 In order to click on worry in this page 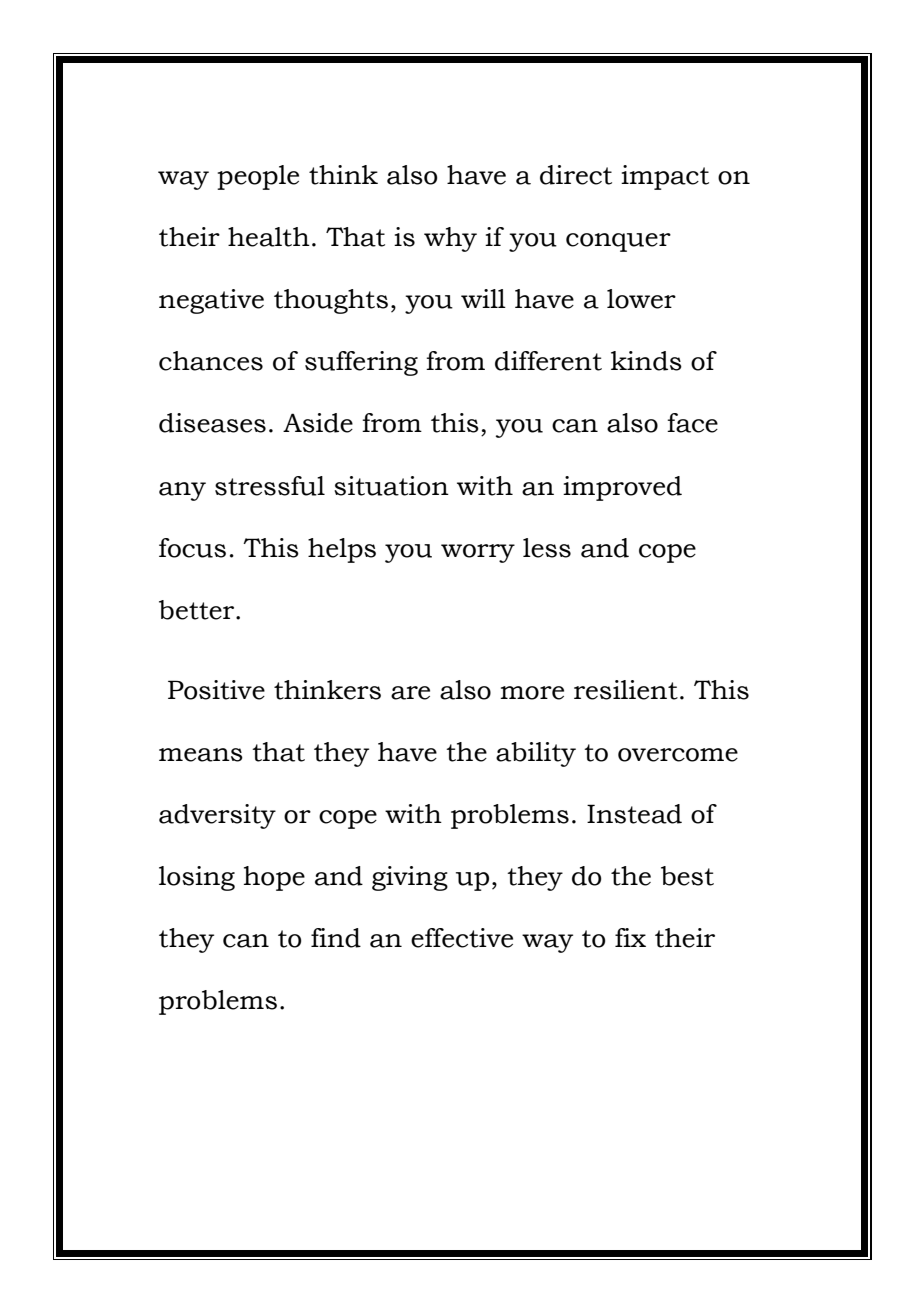, I will do `click(478, 553)`.
